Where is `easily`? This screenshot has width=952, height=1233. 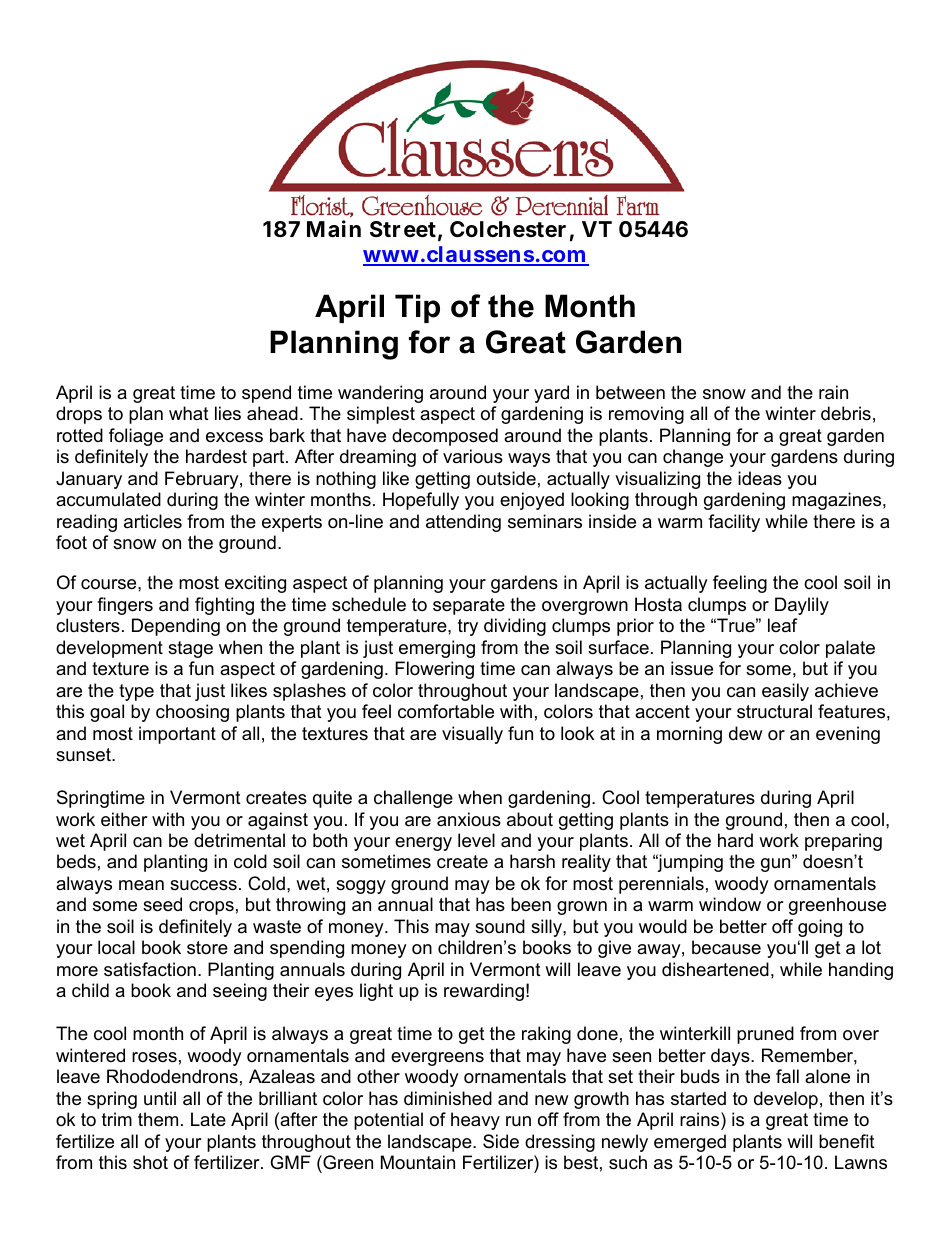 easily is located at coordinates (785, 692).
